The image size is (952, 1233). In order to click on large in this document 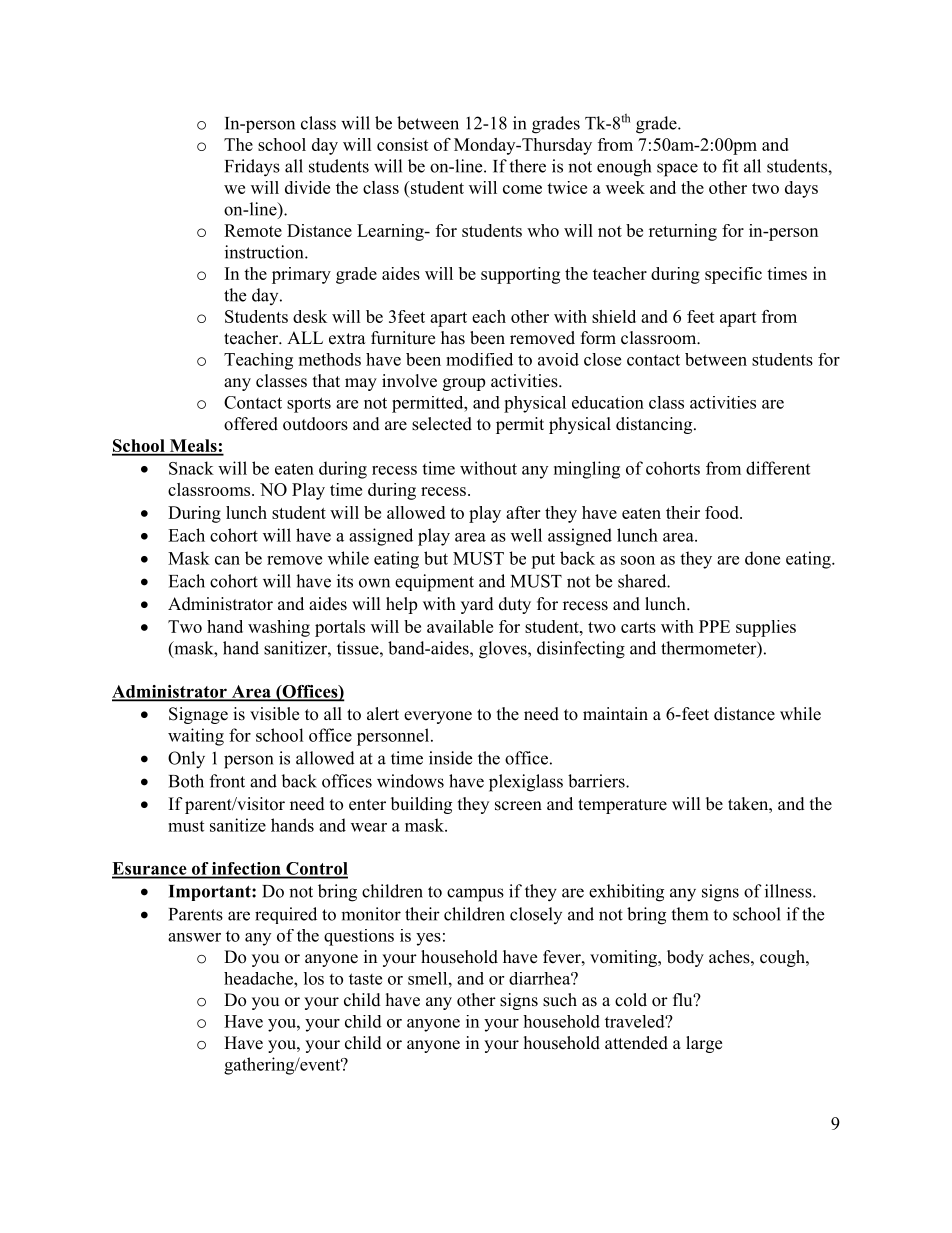, I will do `click(704, 1044)`.
